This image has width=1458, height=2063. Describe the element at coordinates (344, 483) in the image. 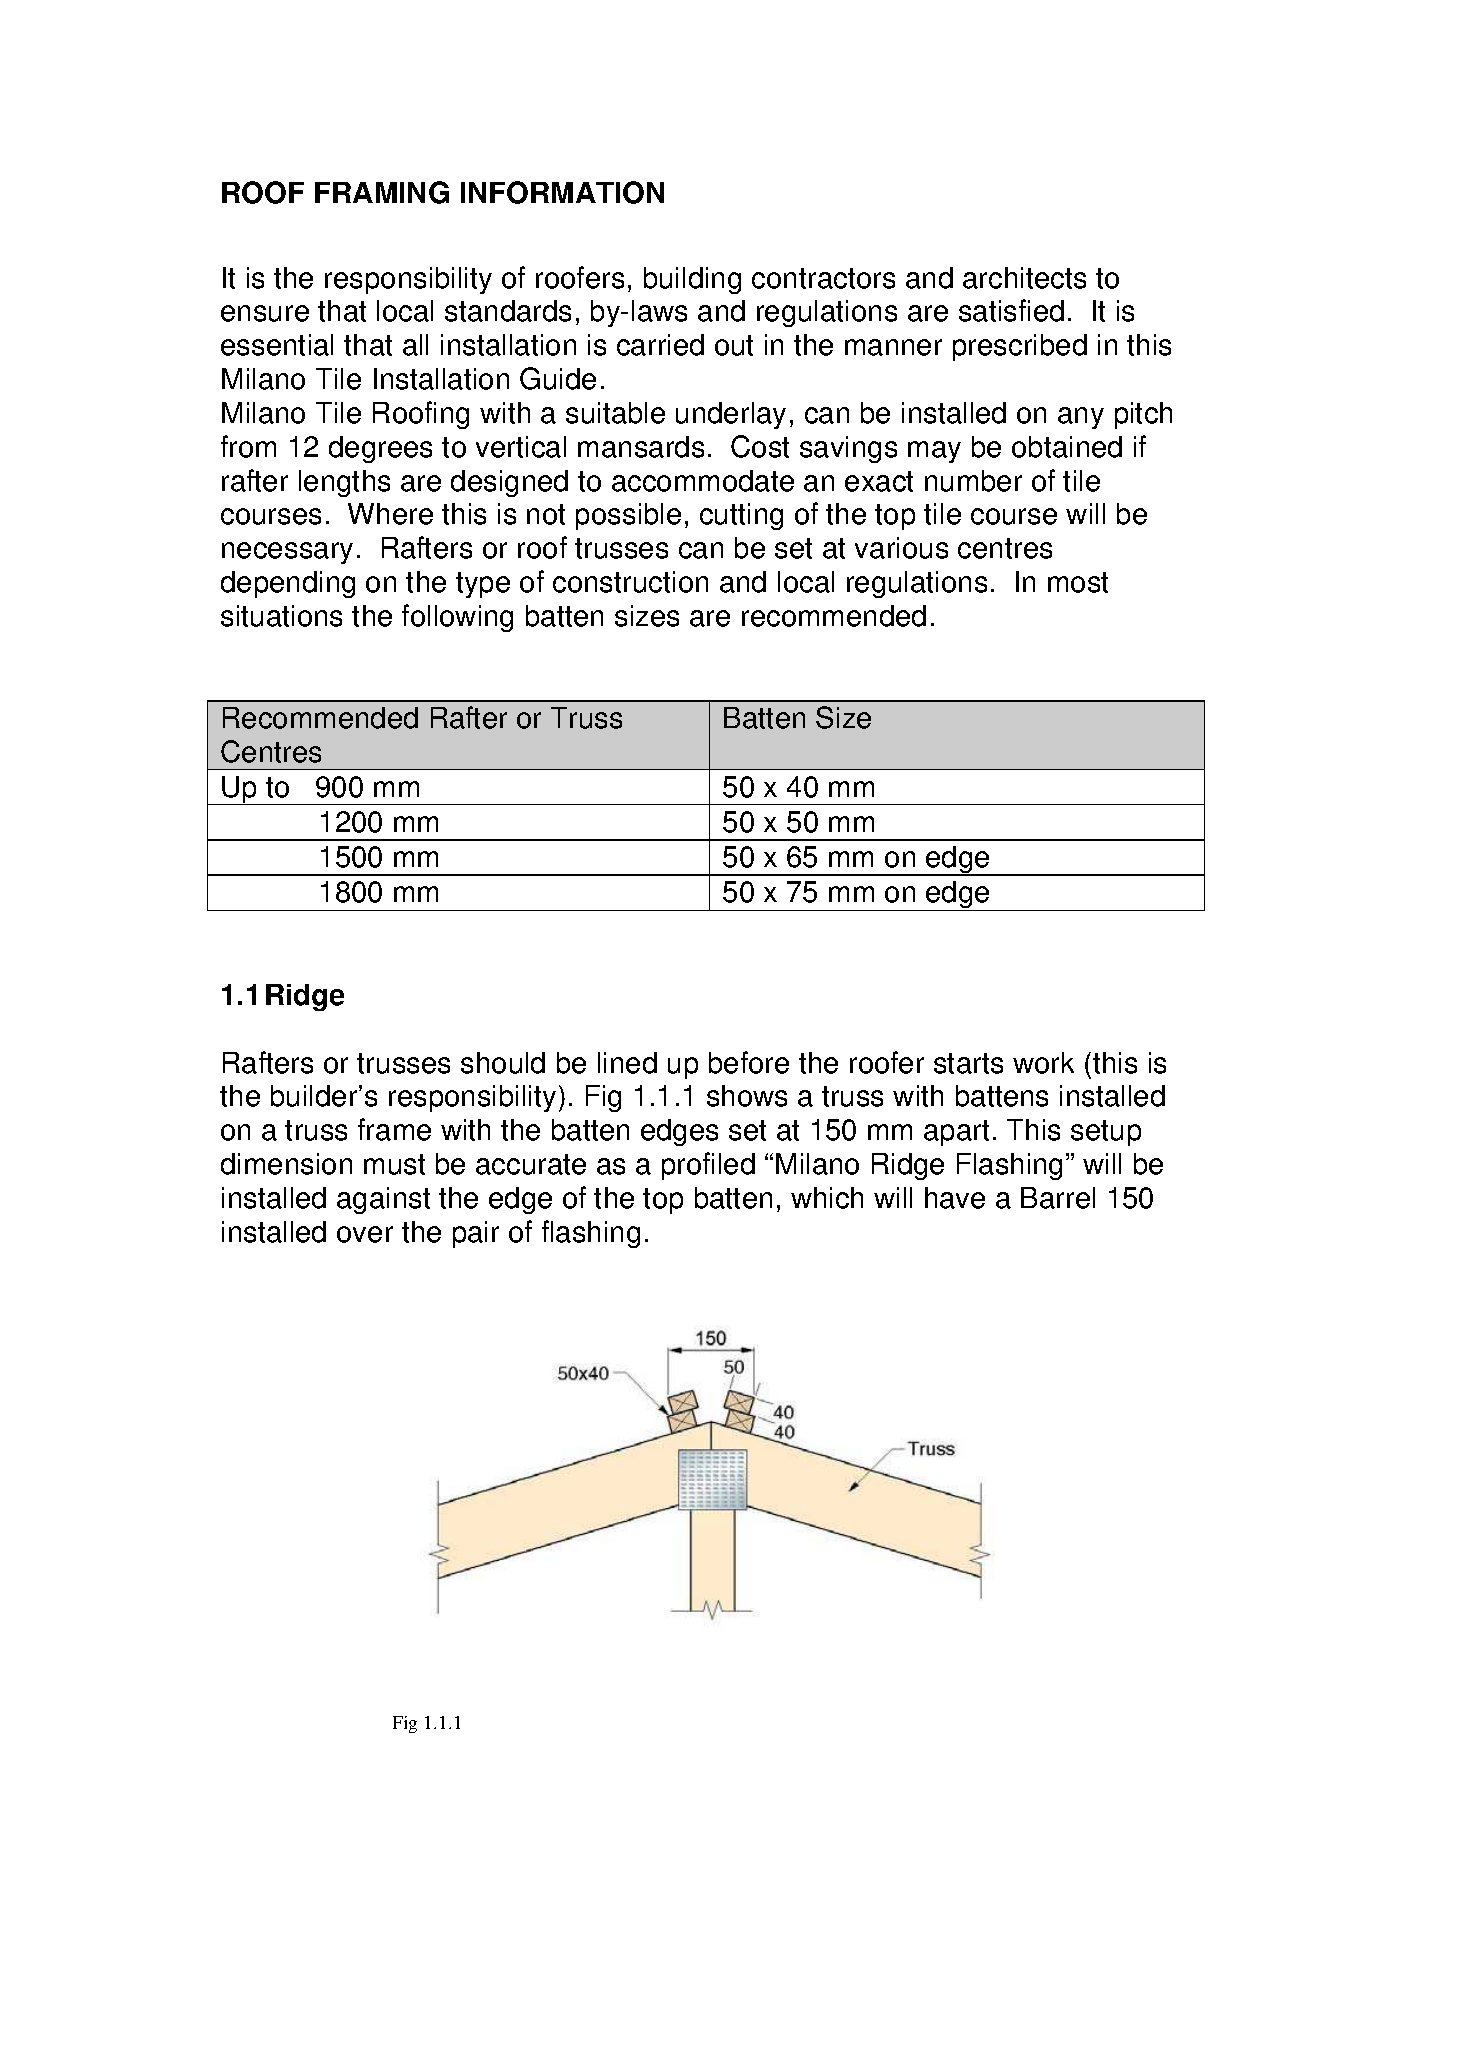

I see `lengths` at that location.
